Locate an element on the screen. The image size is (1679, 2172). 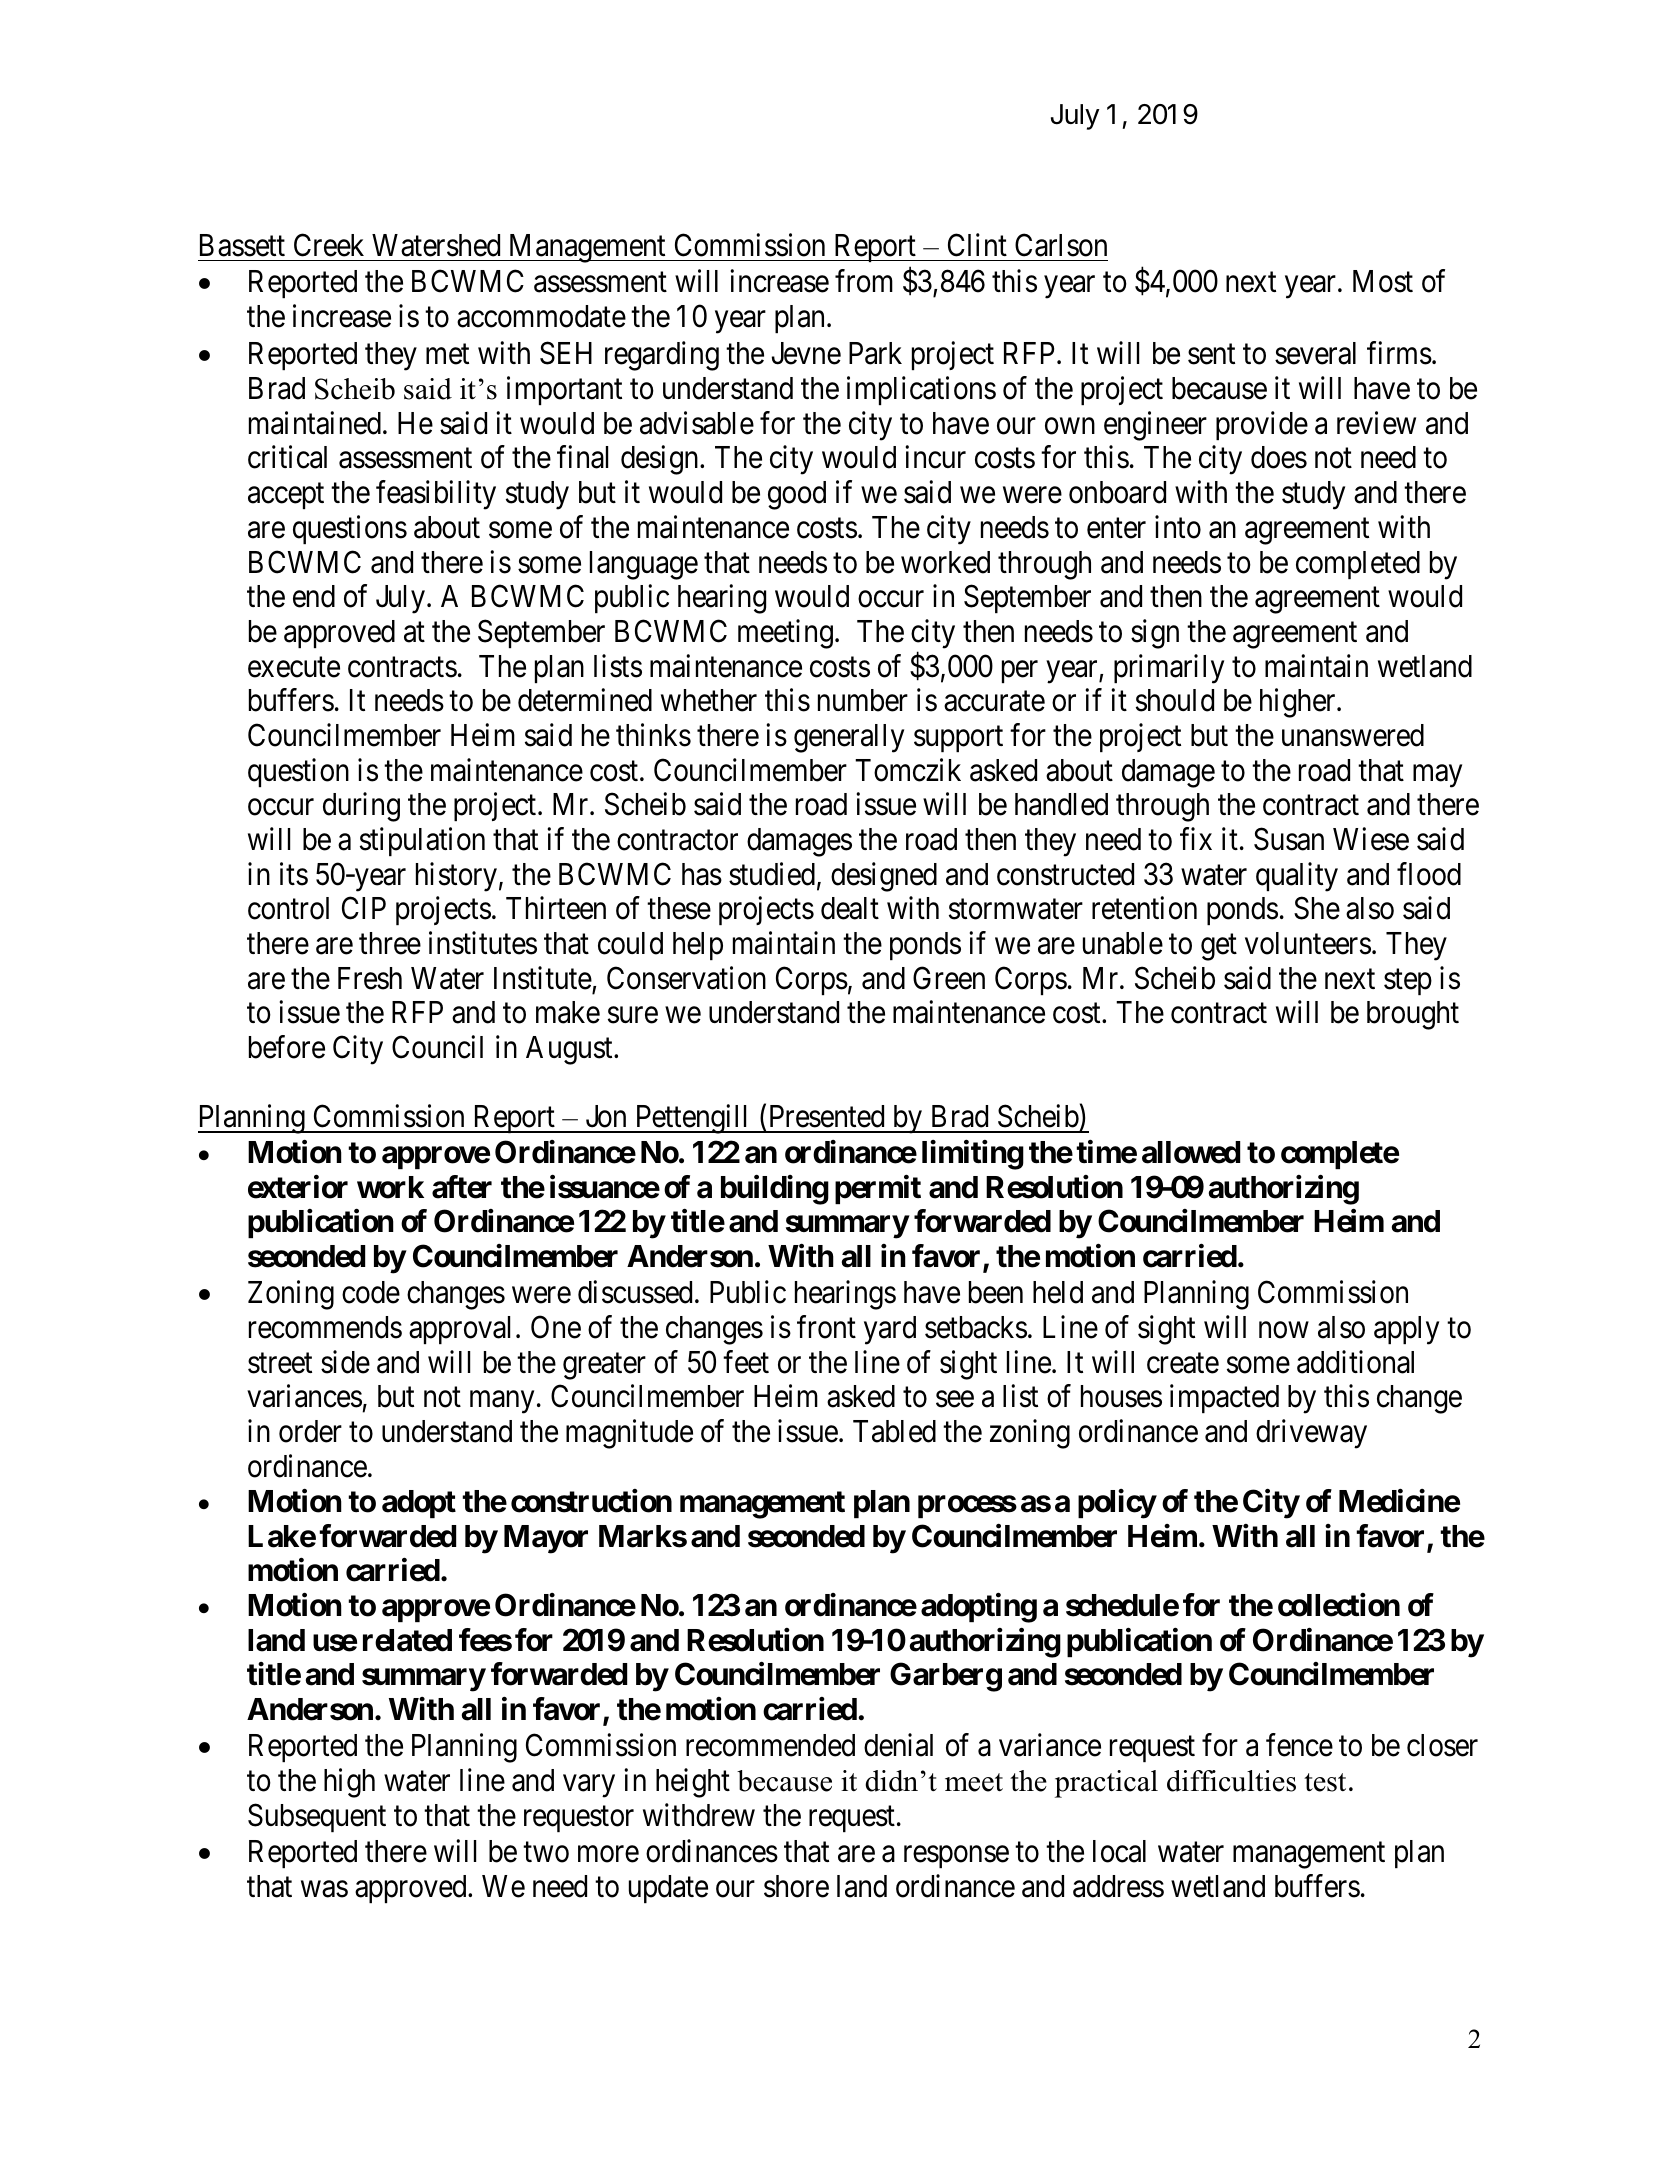
should is located at coordinates (1175, 700).
